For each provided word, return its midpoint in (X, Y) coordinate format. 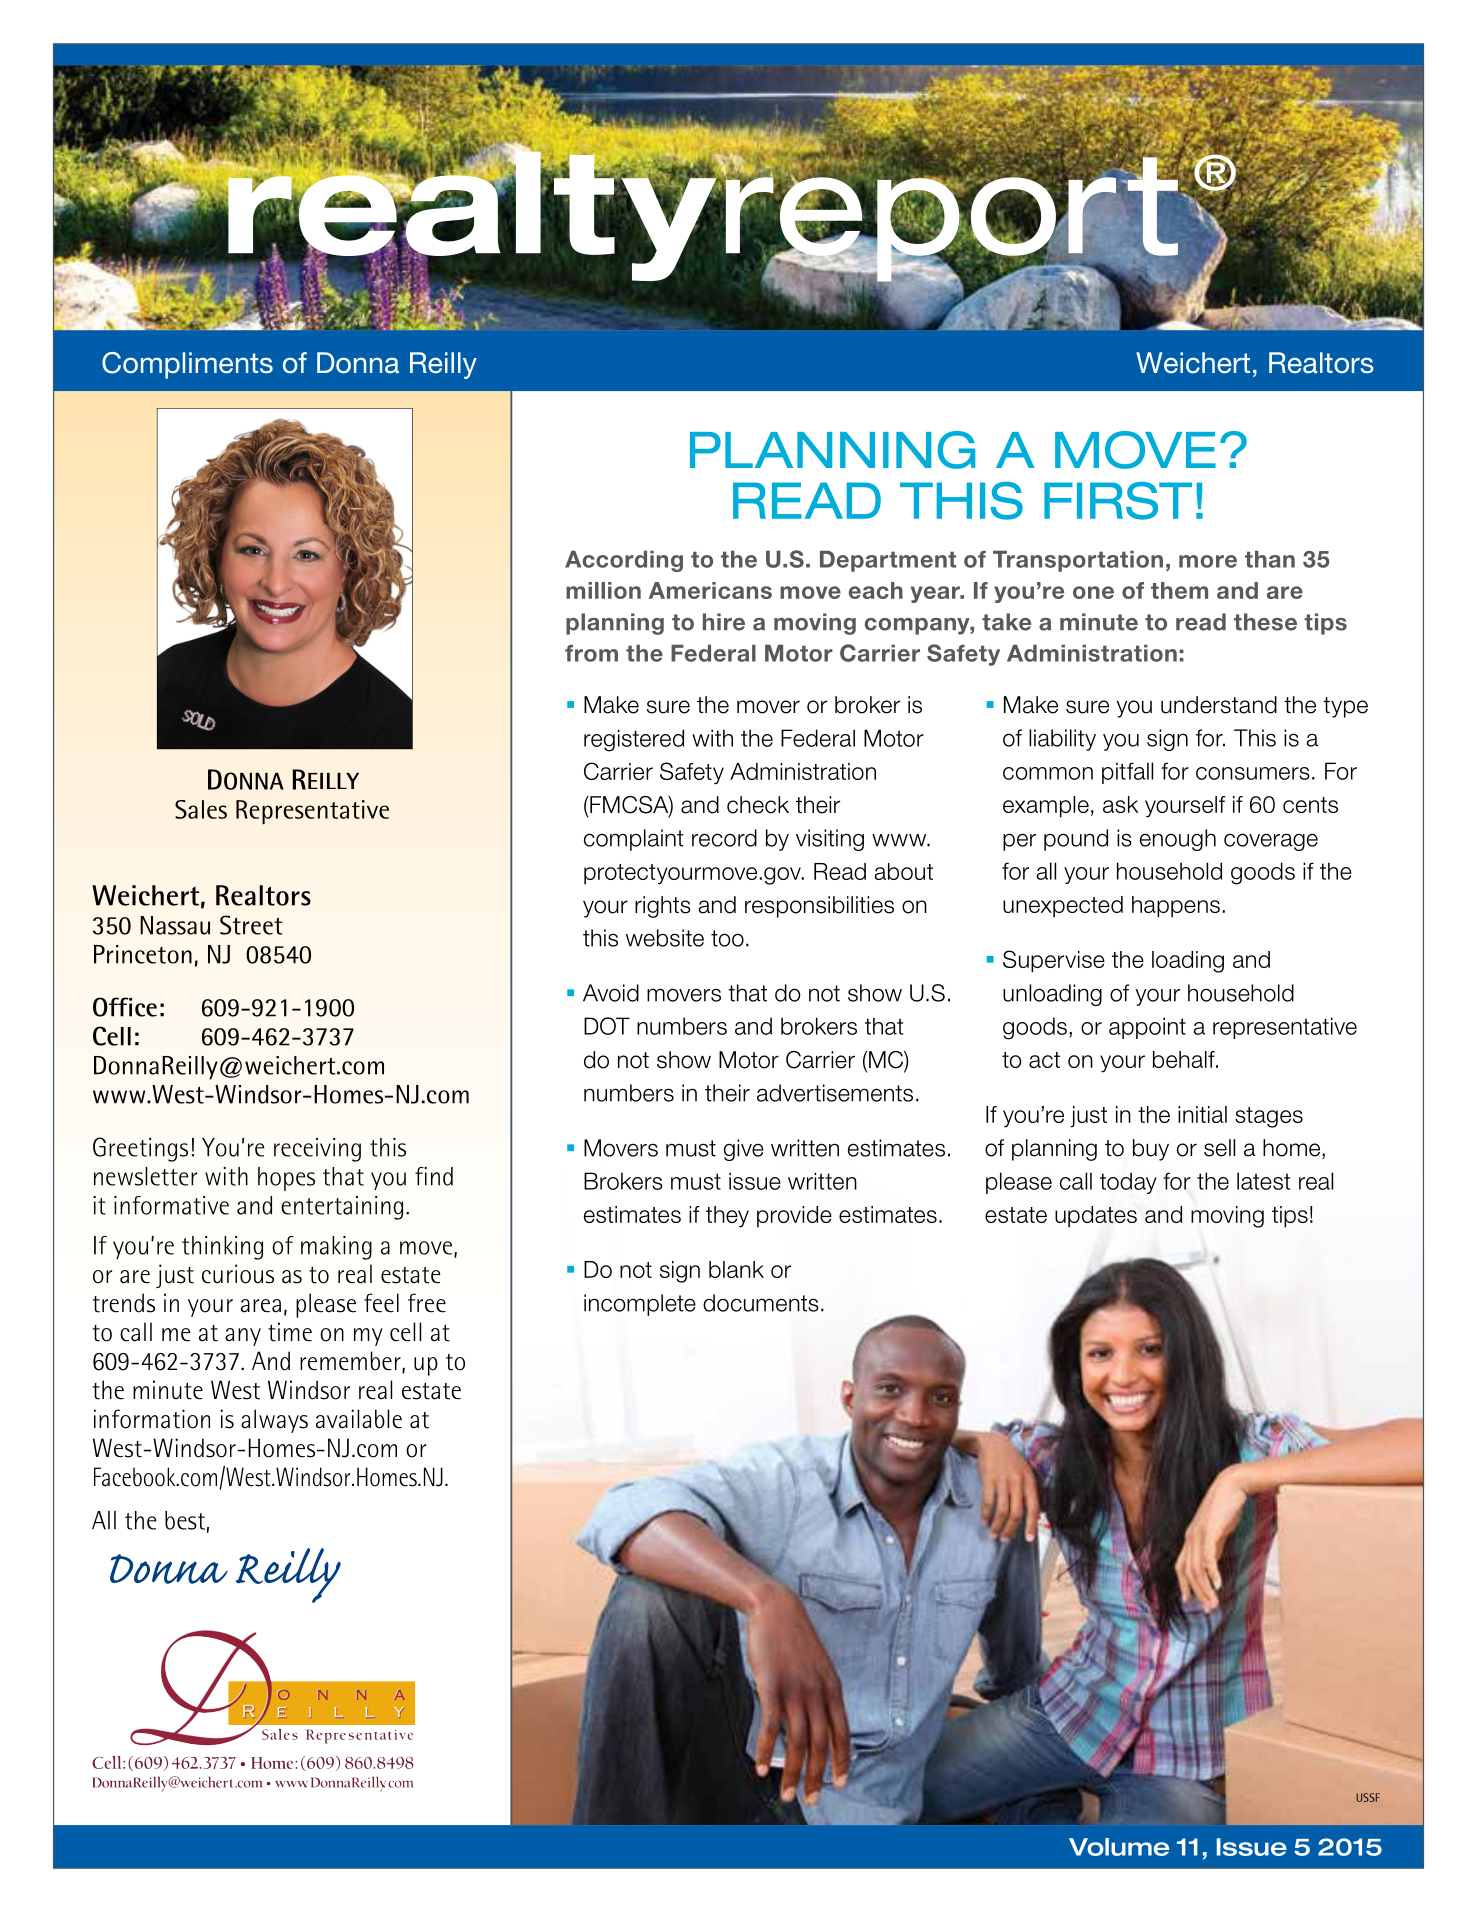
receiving (317, 1150)
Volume (1119, 1847)
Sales (201, 809)
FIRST (1118, 501)
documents (761, 1303)
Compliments (187, 365)
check (758, 805)
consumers (1253, 773)
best (185, 1520)
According (624, 561)
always (274, 1421)
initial (1202, 1114)
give (744, 1150)
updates (1096, 1217)
